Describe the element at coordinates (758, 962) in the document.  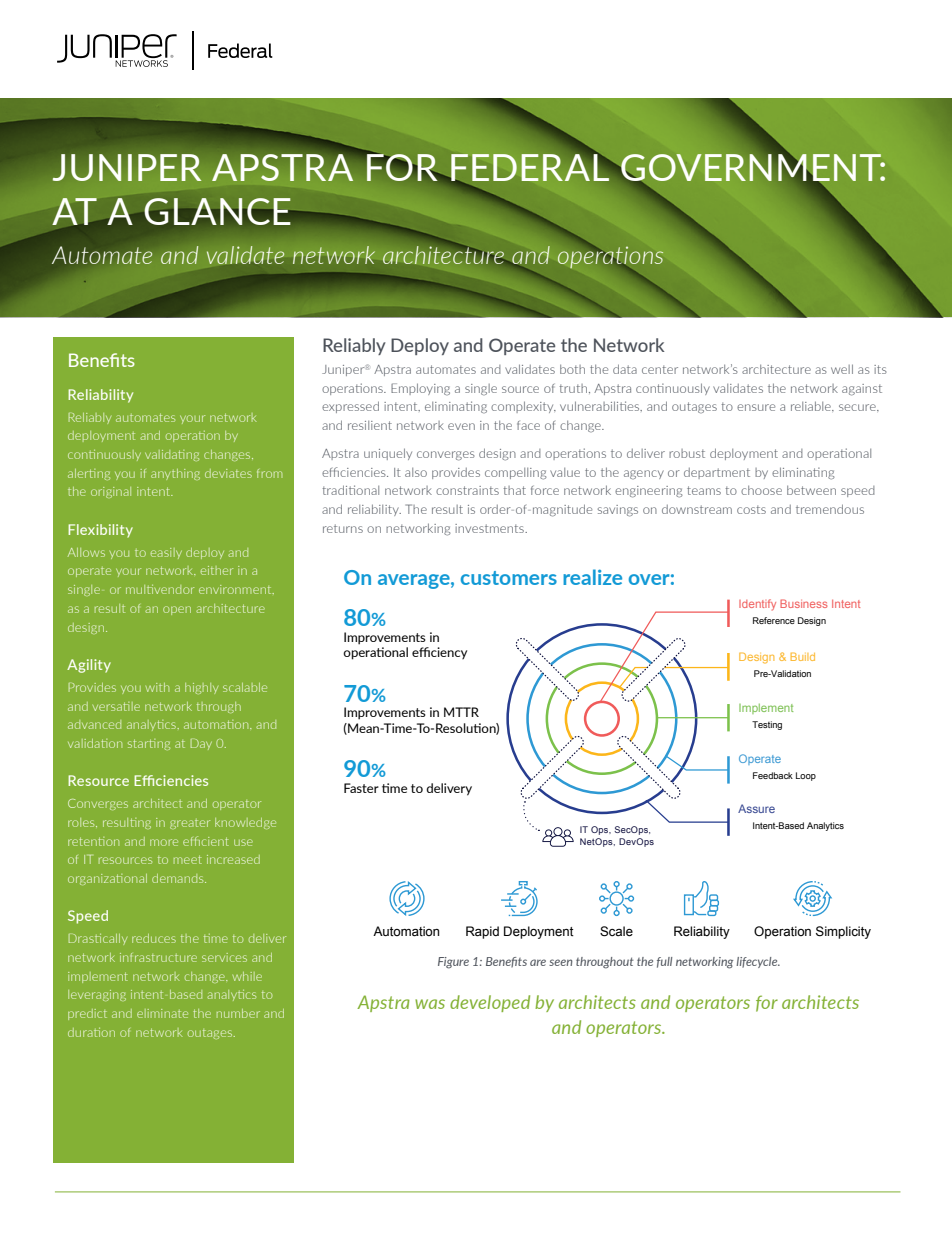
I see `lifecycle` at that location.
